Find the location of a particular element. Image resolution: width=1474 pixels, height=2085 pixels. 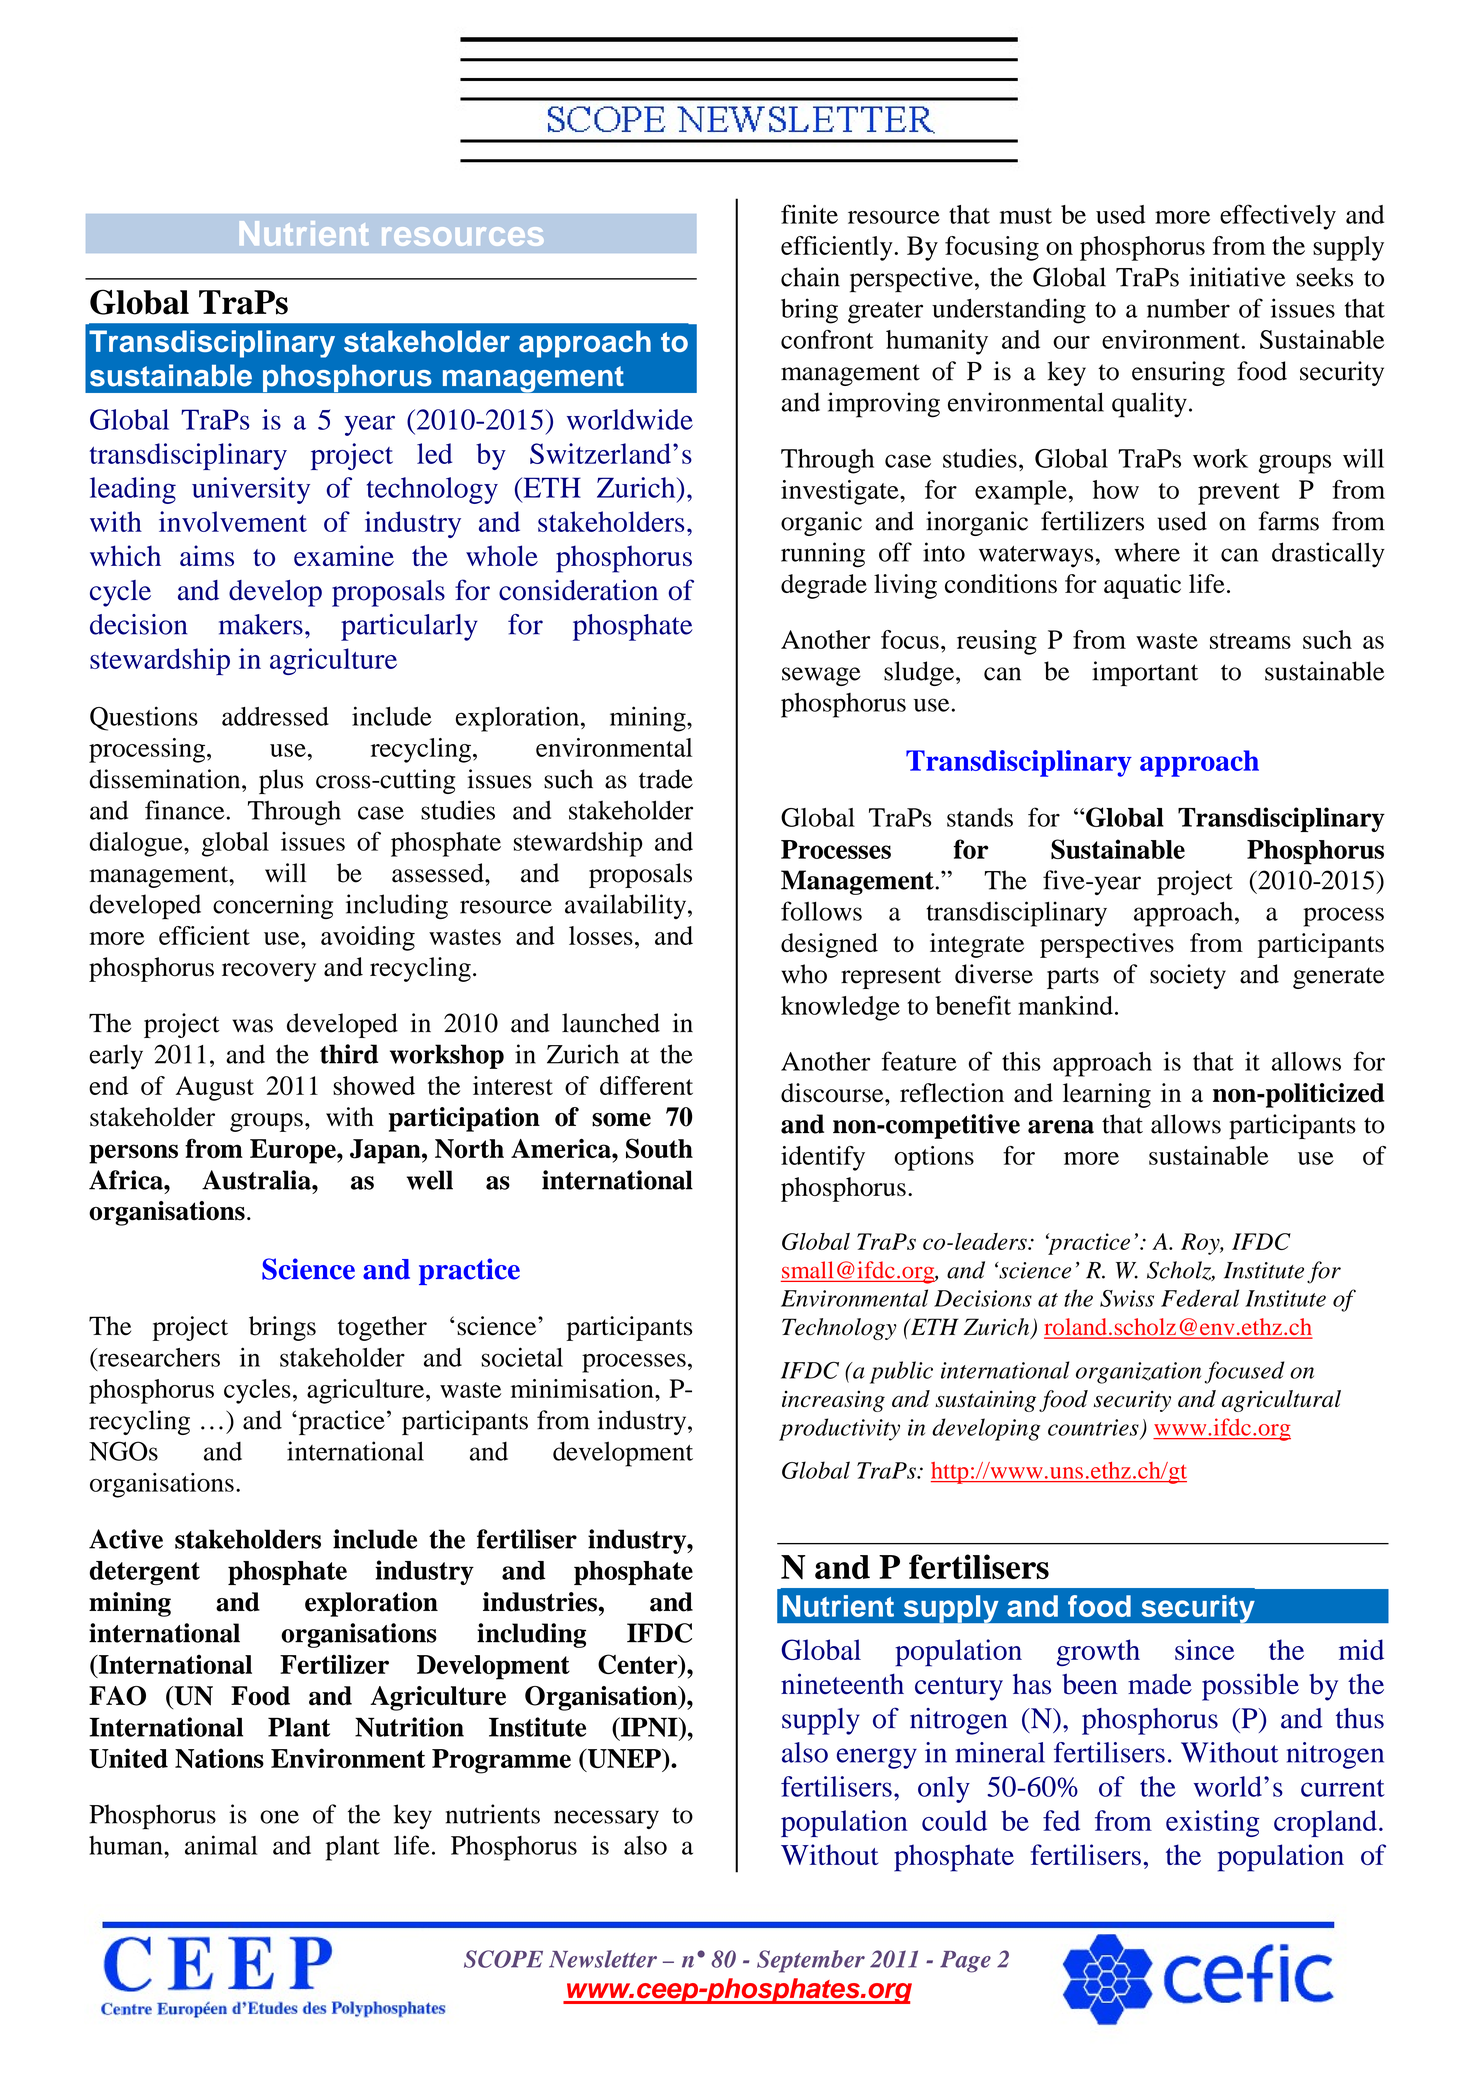

September is located at coordinates (811, 1961).
